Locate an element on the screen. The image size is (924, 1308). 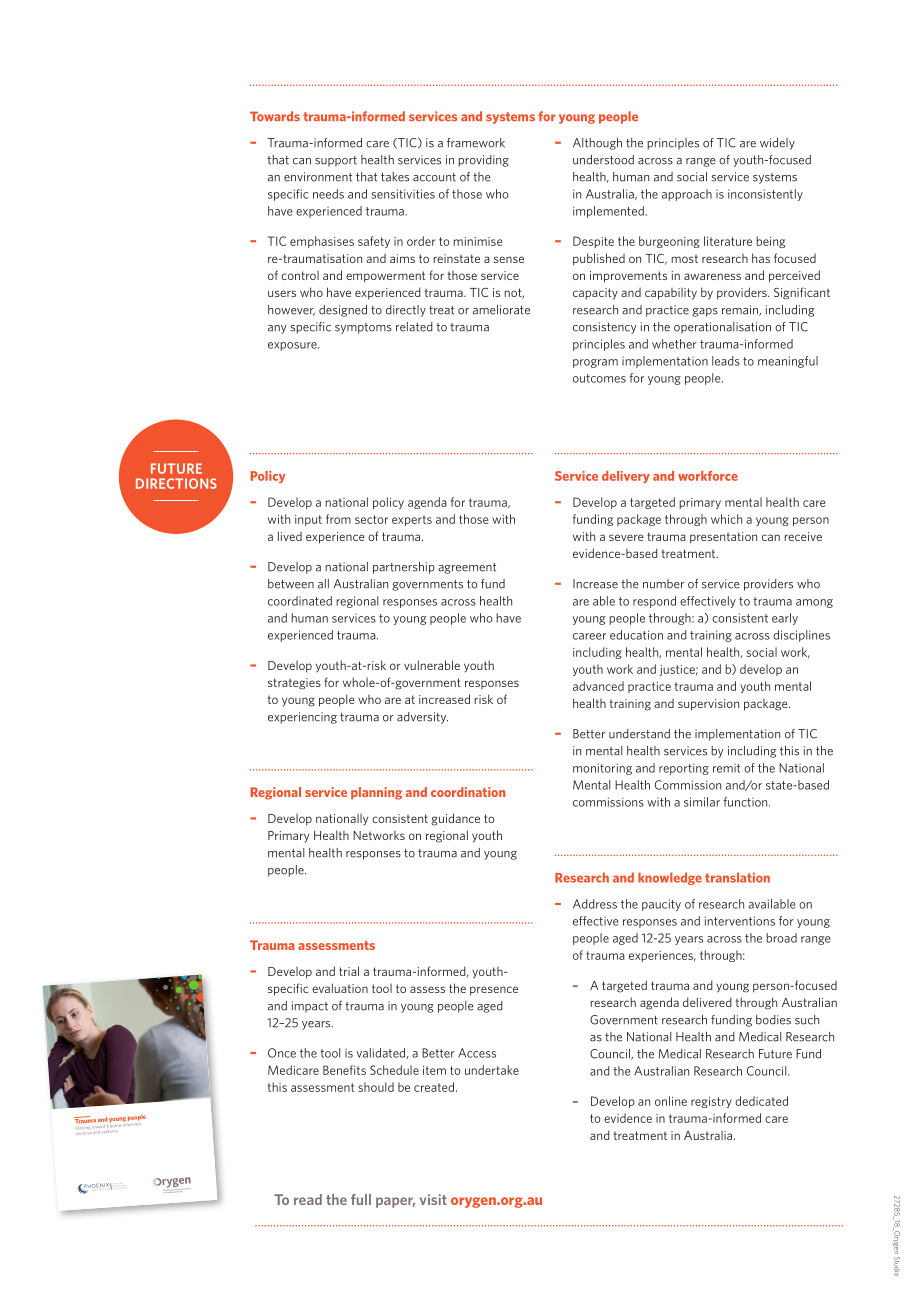
strategies is located at coordinates (294, 684).
